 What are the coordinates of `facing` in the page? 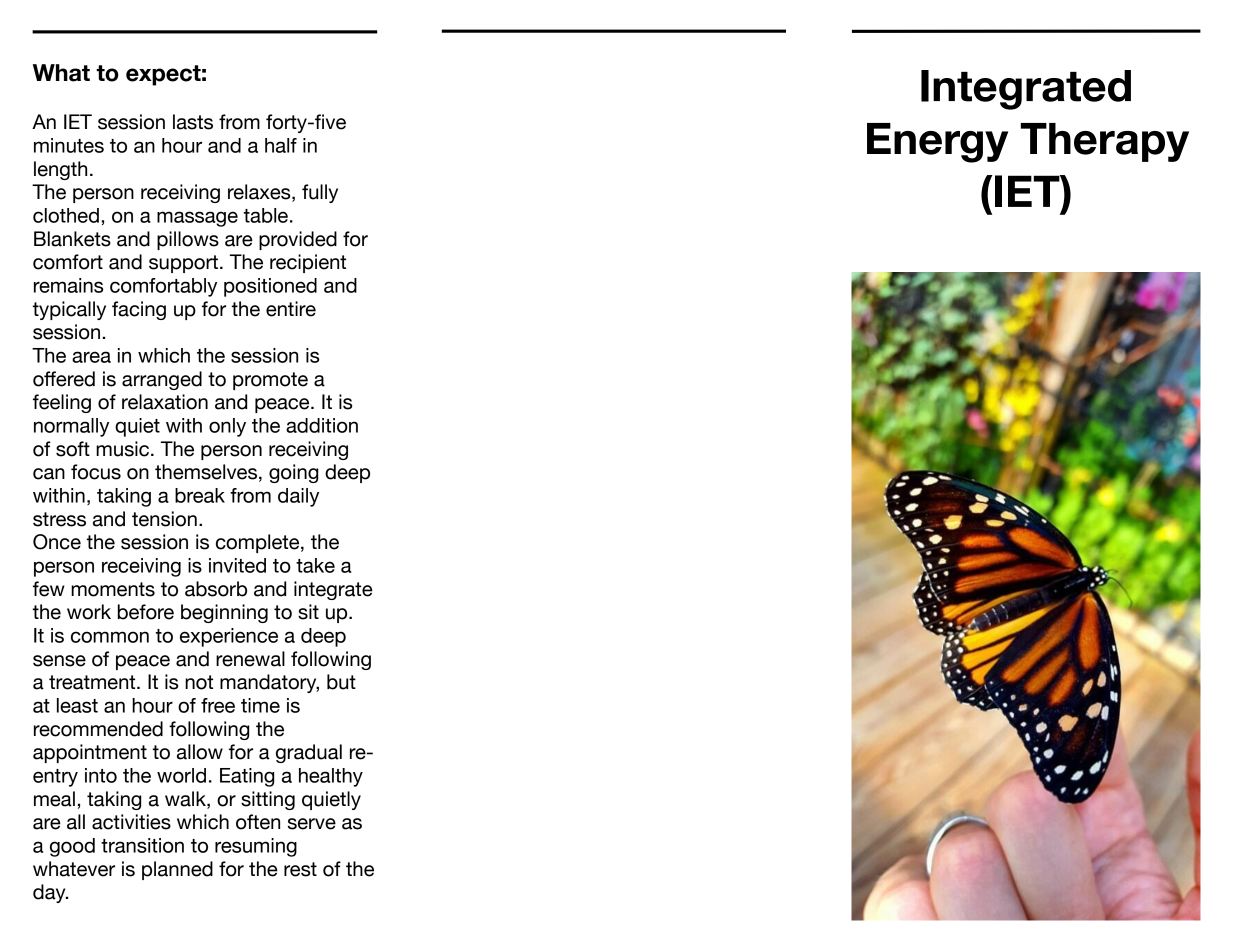 It's located at (139, 310).
